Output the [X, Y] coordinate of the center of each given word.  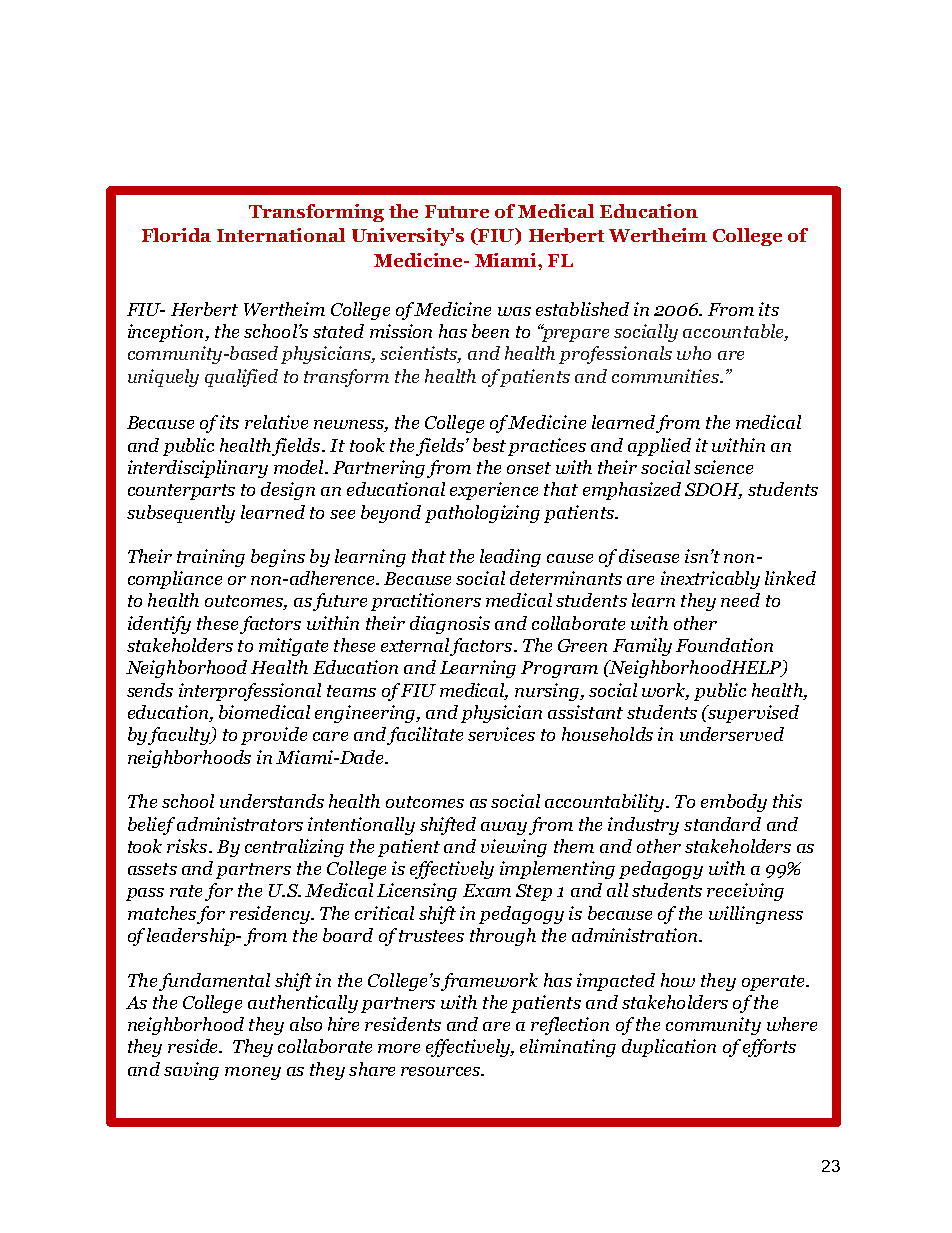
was [514, 311]
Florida [176, 235]
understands [272, 801]
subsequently [181, 514]
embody [734, 803]
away [504, 828]
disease [649, 556]
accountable [734, 332]
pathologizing [482, 514]
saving [191, 1071]
